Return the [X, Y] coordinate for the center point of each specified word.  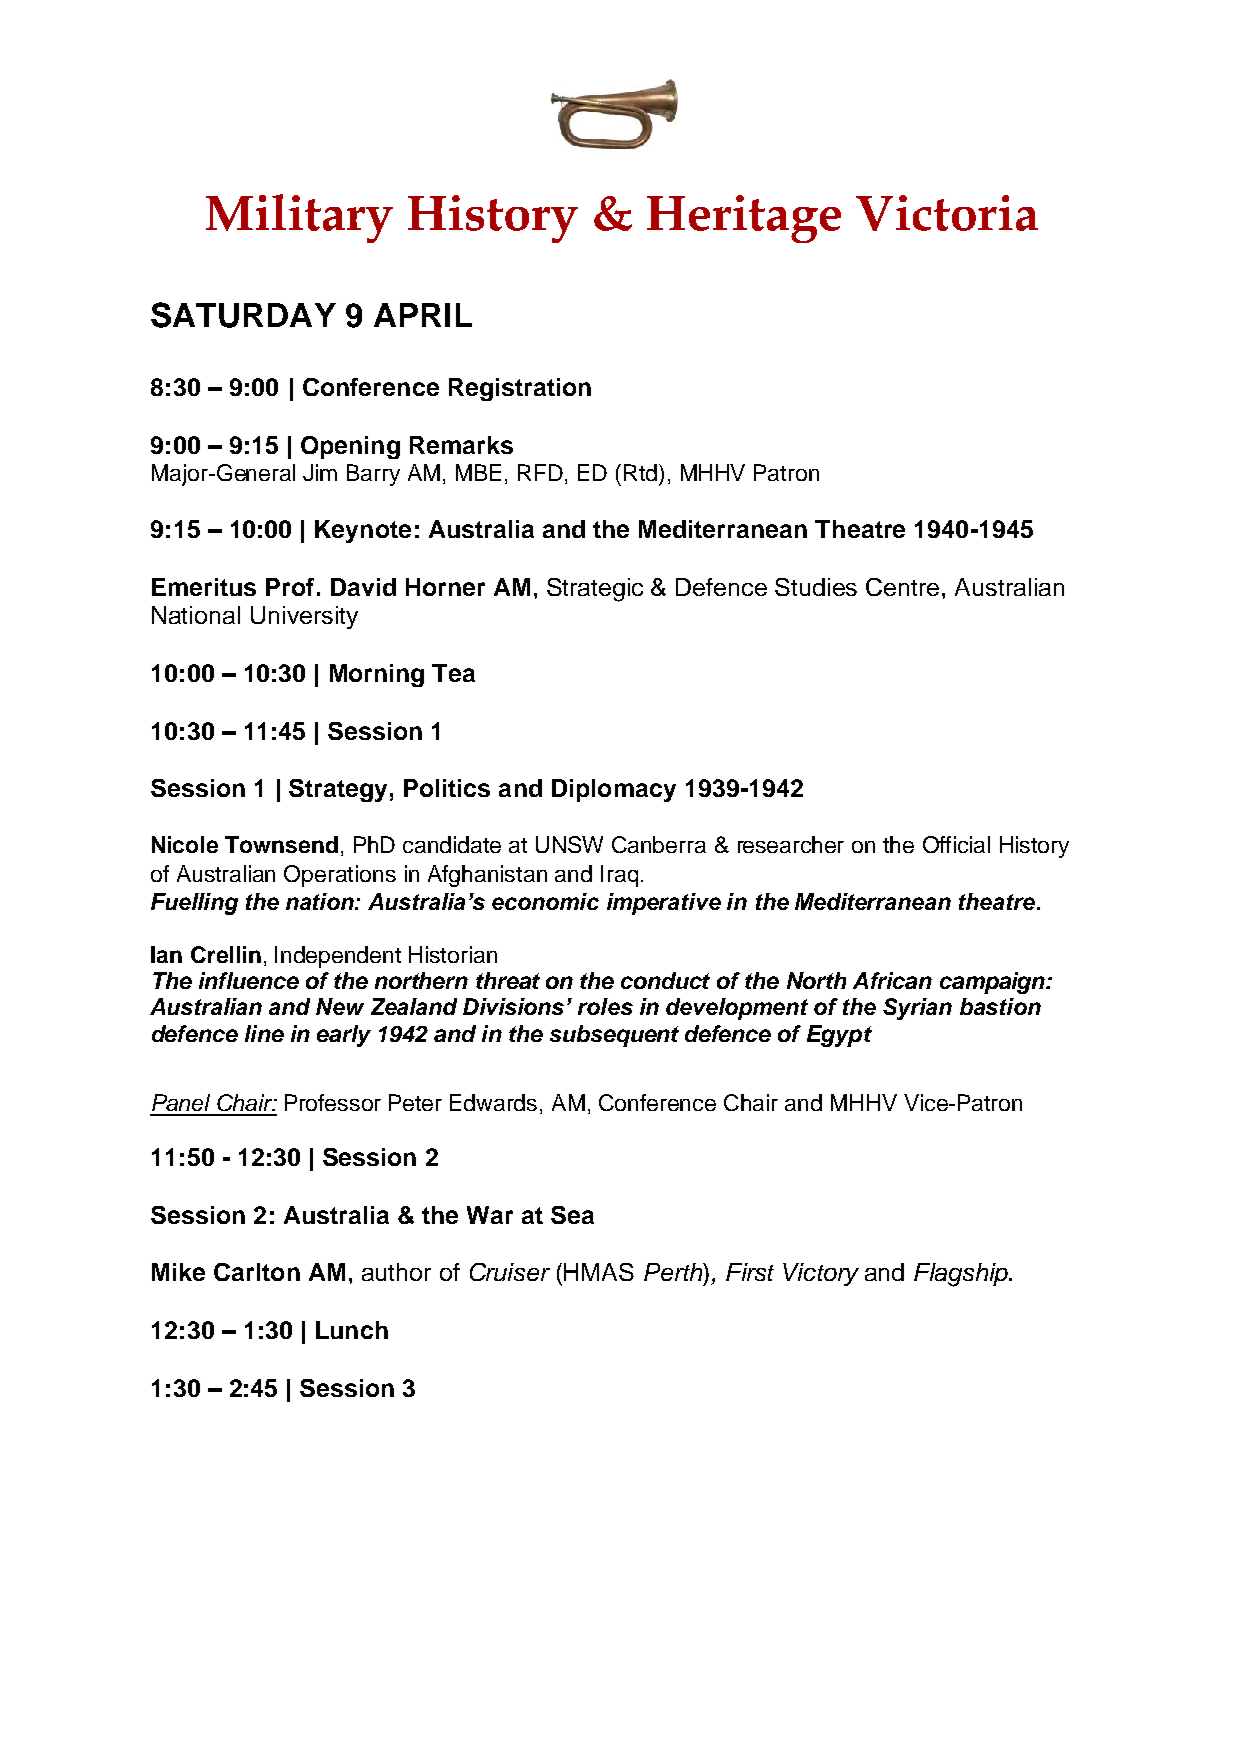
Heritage [744, 219]
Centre [904, 587]
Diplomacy [614, 790]
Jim [320, 472]
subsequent [614, 1036]
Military [299, 218]
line [264, 1033]
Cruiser [510, 1272]
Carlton [257, 1272]
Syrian [917, 1009]
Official [956, 844]
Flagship [962, 1275]
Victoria [947, 213]
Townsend [281, 844]
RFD [540, 472]
